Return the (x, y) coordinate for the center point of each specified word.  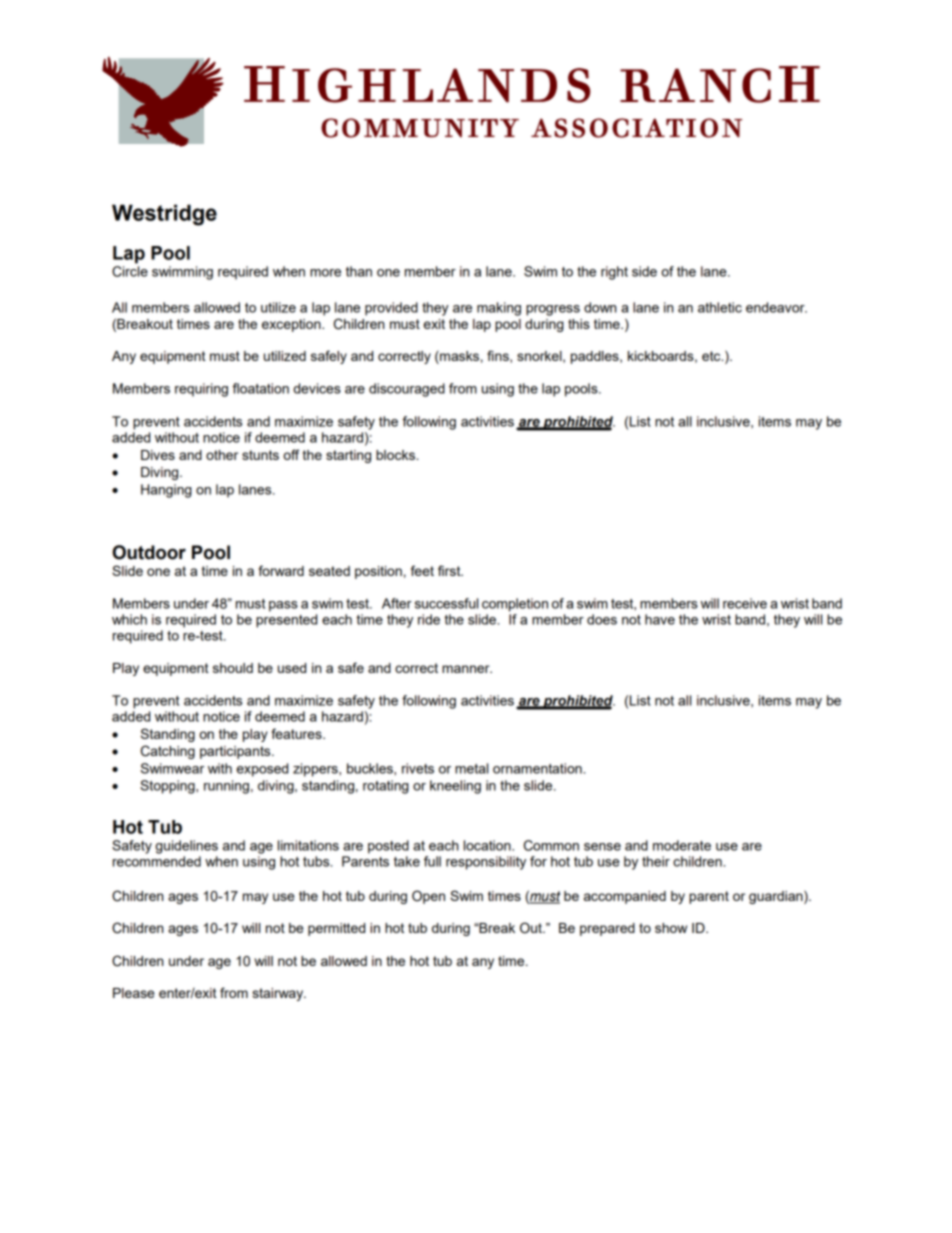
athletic (720, 307)
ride (429, 619)
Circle (130, 271)
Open (428, 897)
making (499, 309)
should (233, 668)
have (660, 619)
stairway (279, 994)
